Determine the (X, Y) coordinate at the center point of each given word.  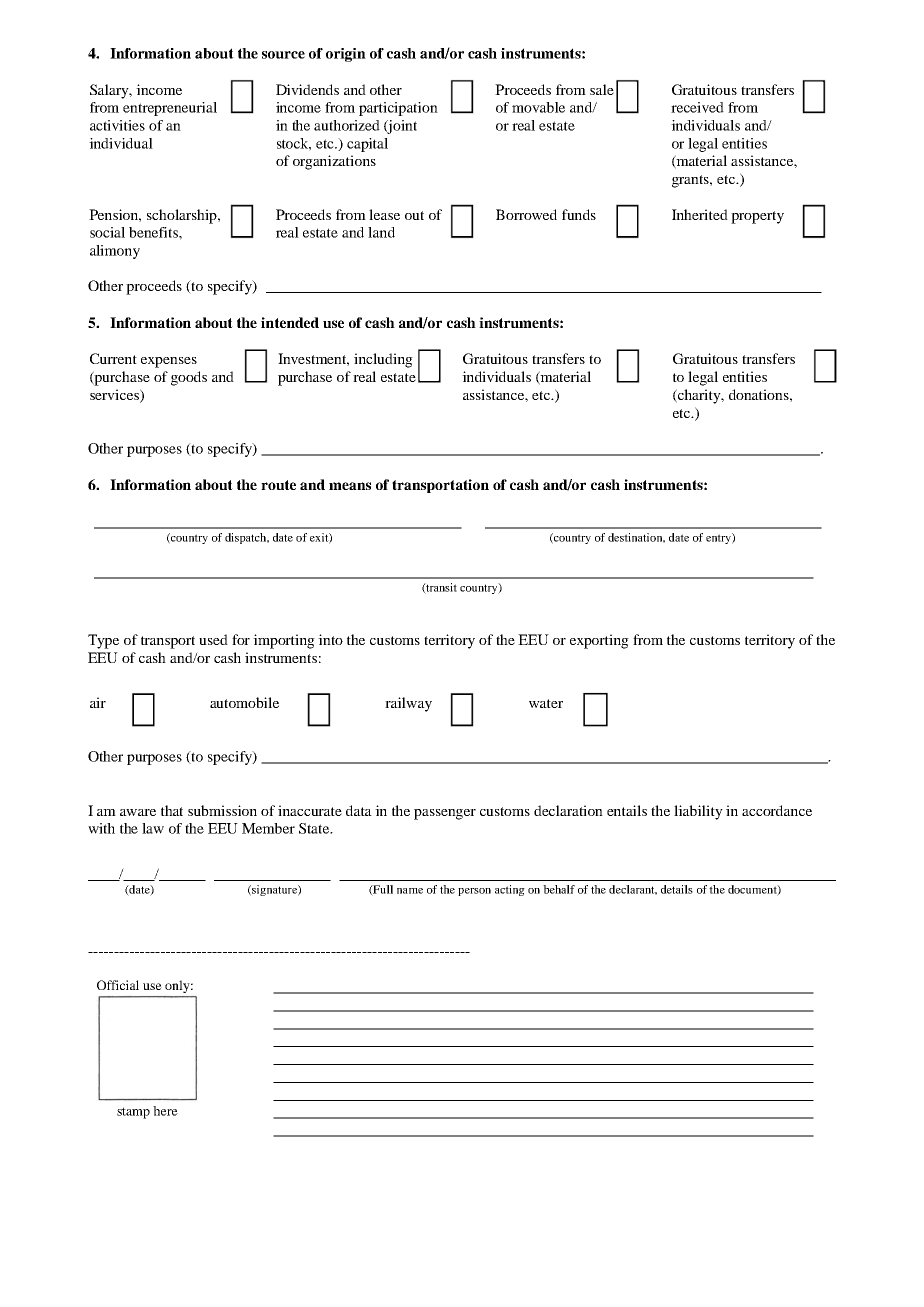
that (172, 810)
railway (408, 704)
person (474, 892)
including (383, 360)
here (165, 1111)
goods (189, 378)
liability (698, 812)
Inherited (700, 214)
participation (398, 109)
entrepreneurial (170, 109)
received (697, 107)
